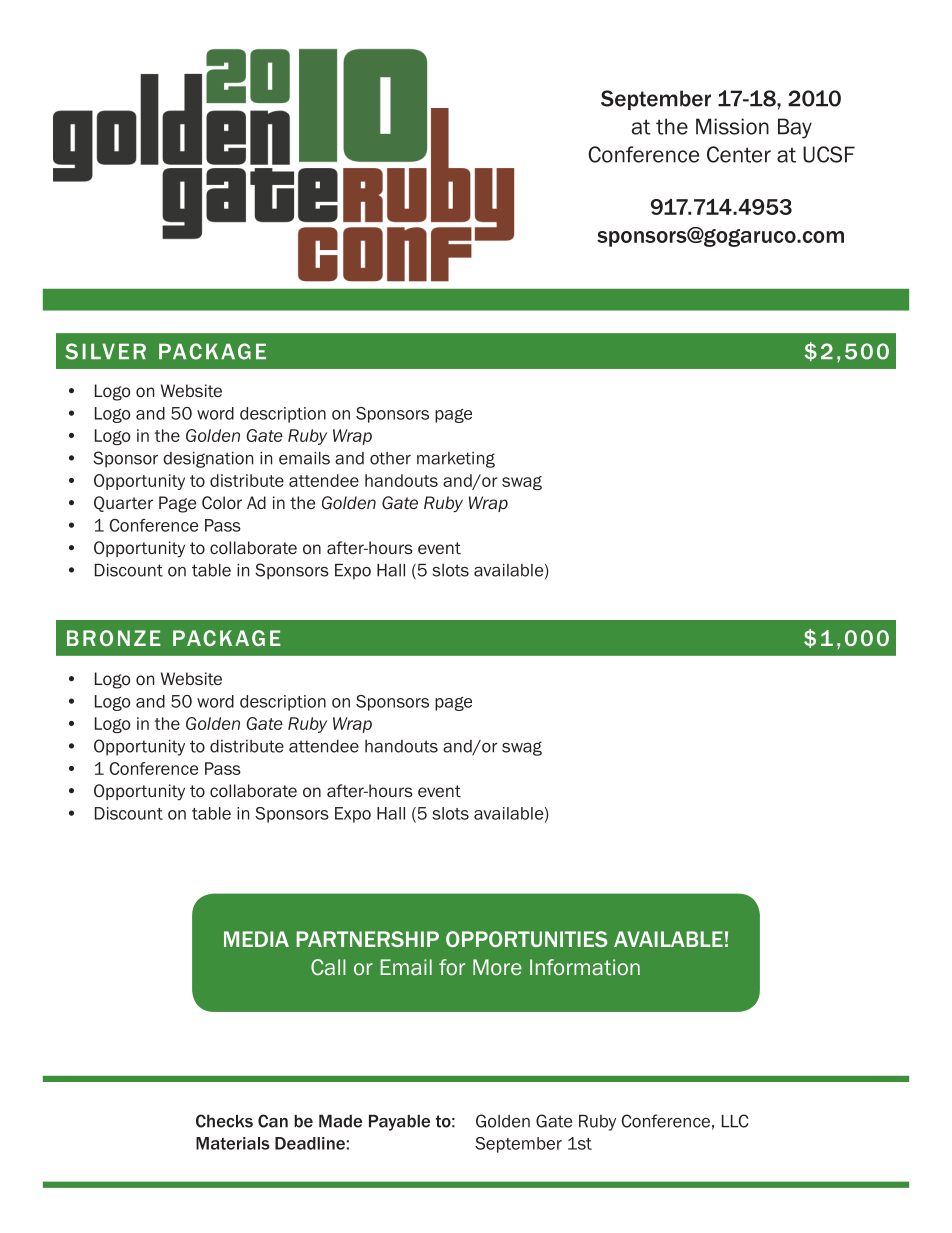 The width and height of the document is (952, 1233). Describe the element at coordinates (224, 1121) in the document. I see `Checks` at that location.
